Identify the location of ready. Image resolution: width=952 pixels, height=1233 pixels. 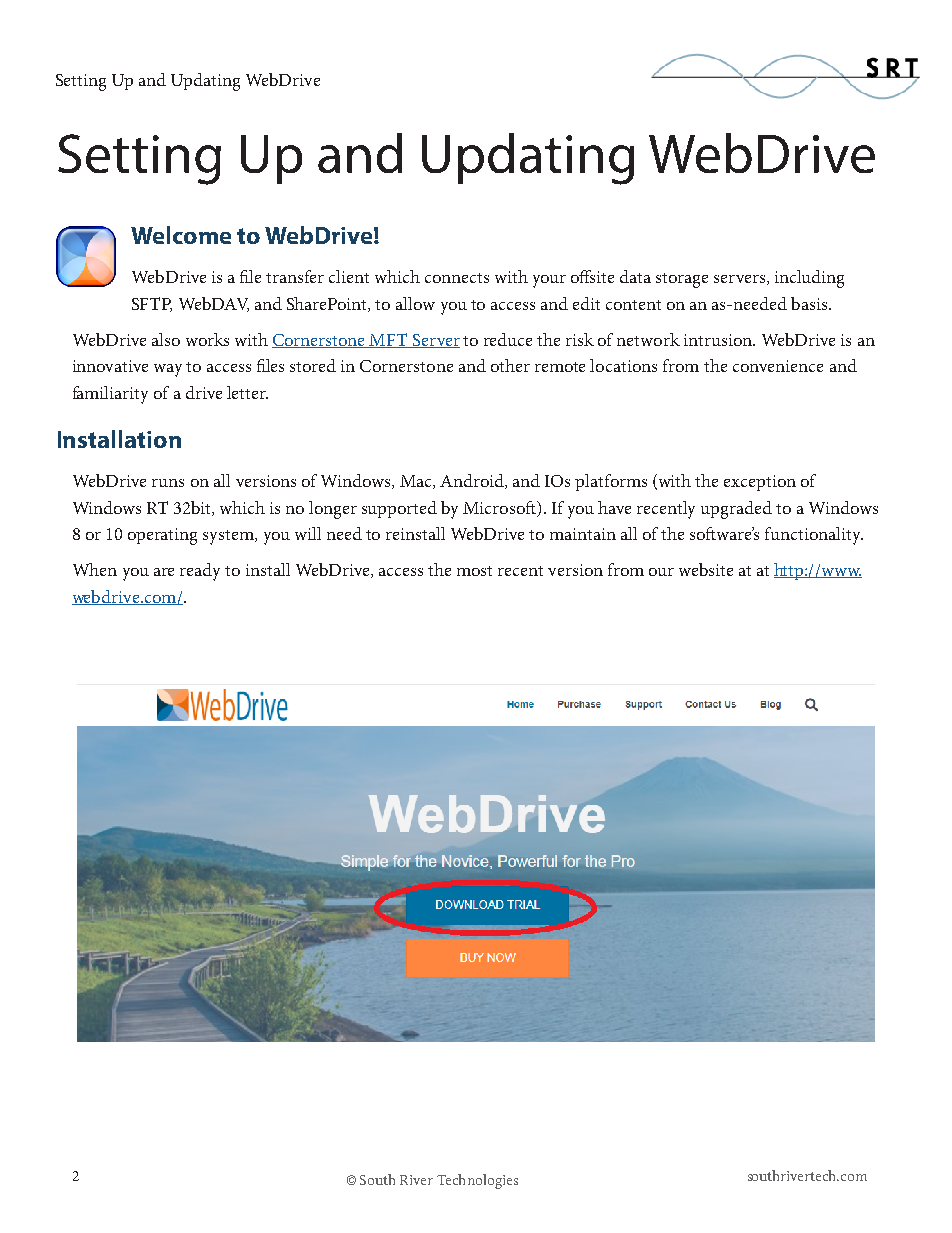
(200, 572).
